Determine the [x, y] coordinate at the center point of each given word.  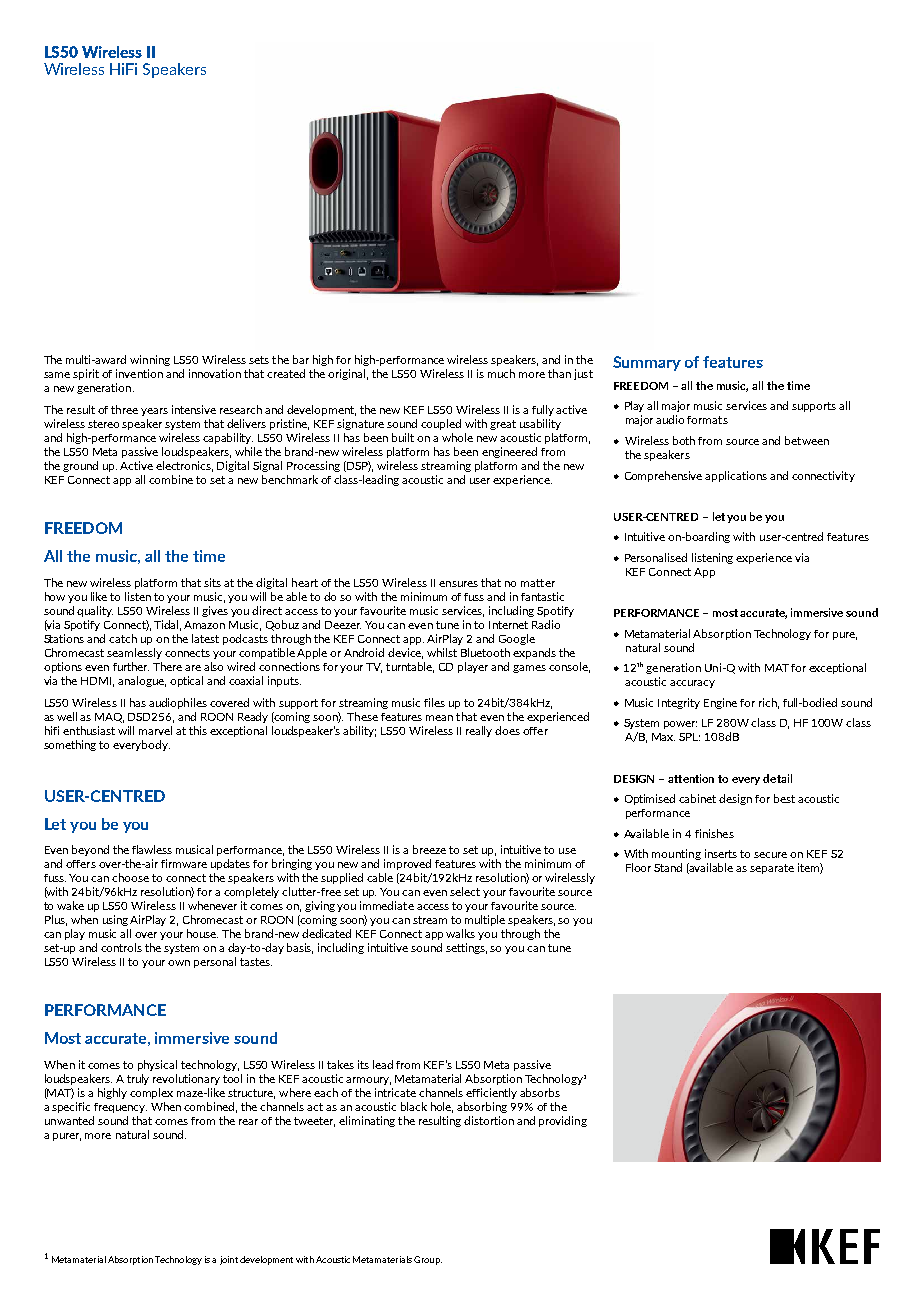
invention [139, 373]
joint [229, 1260]
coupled [441, 424]
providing [563, 1121]
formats [707, 420]
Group [428, 1260]
